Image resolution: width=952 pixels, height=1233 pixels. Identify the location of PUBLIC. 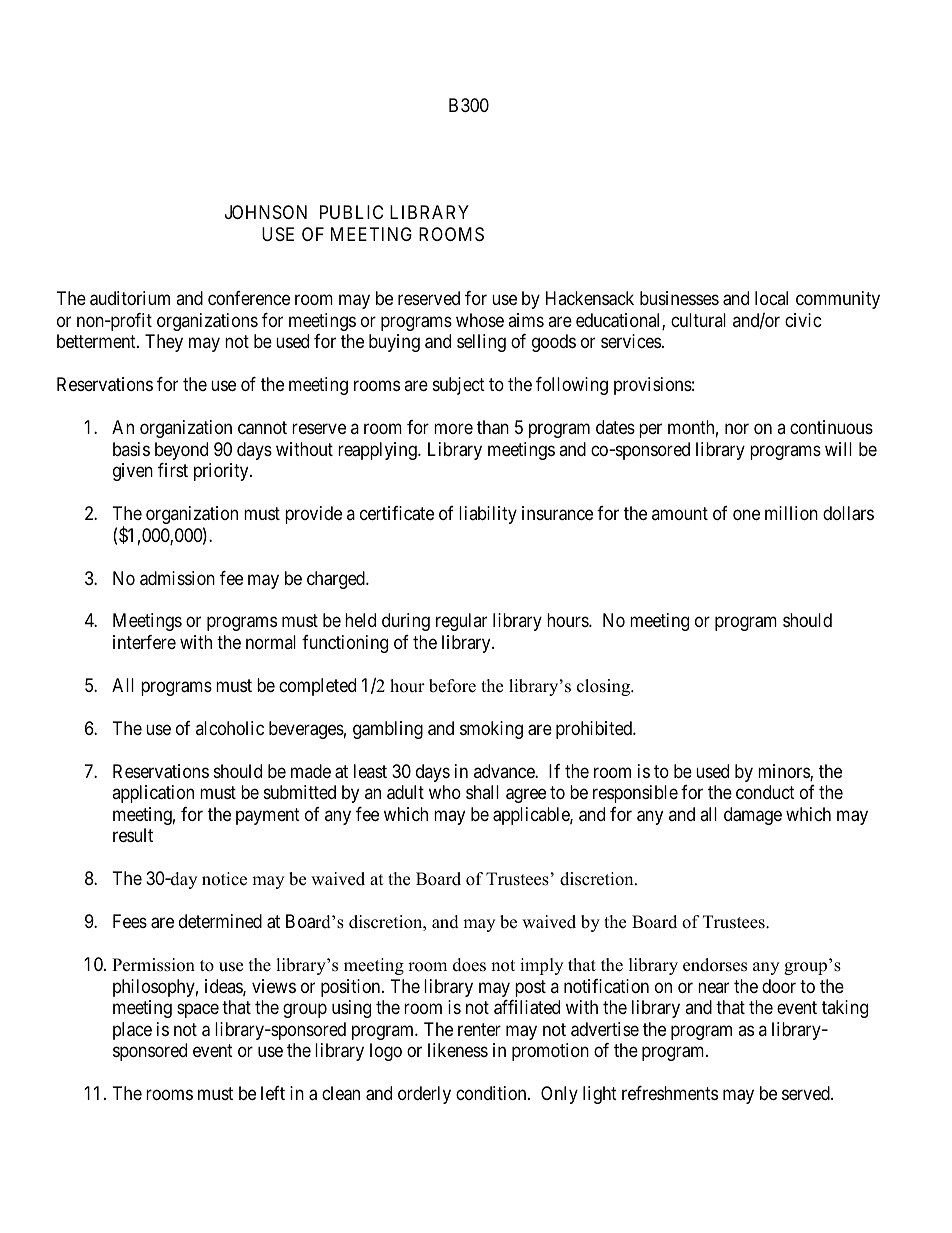
(351, 212).
